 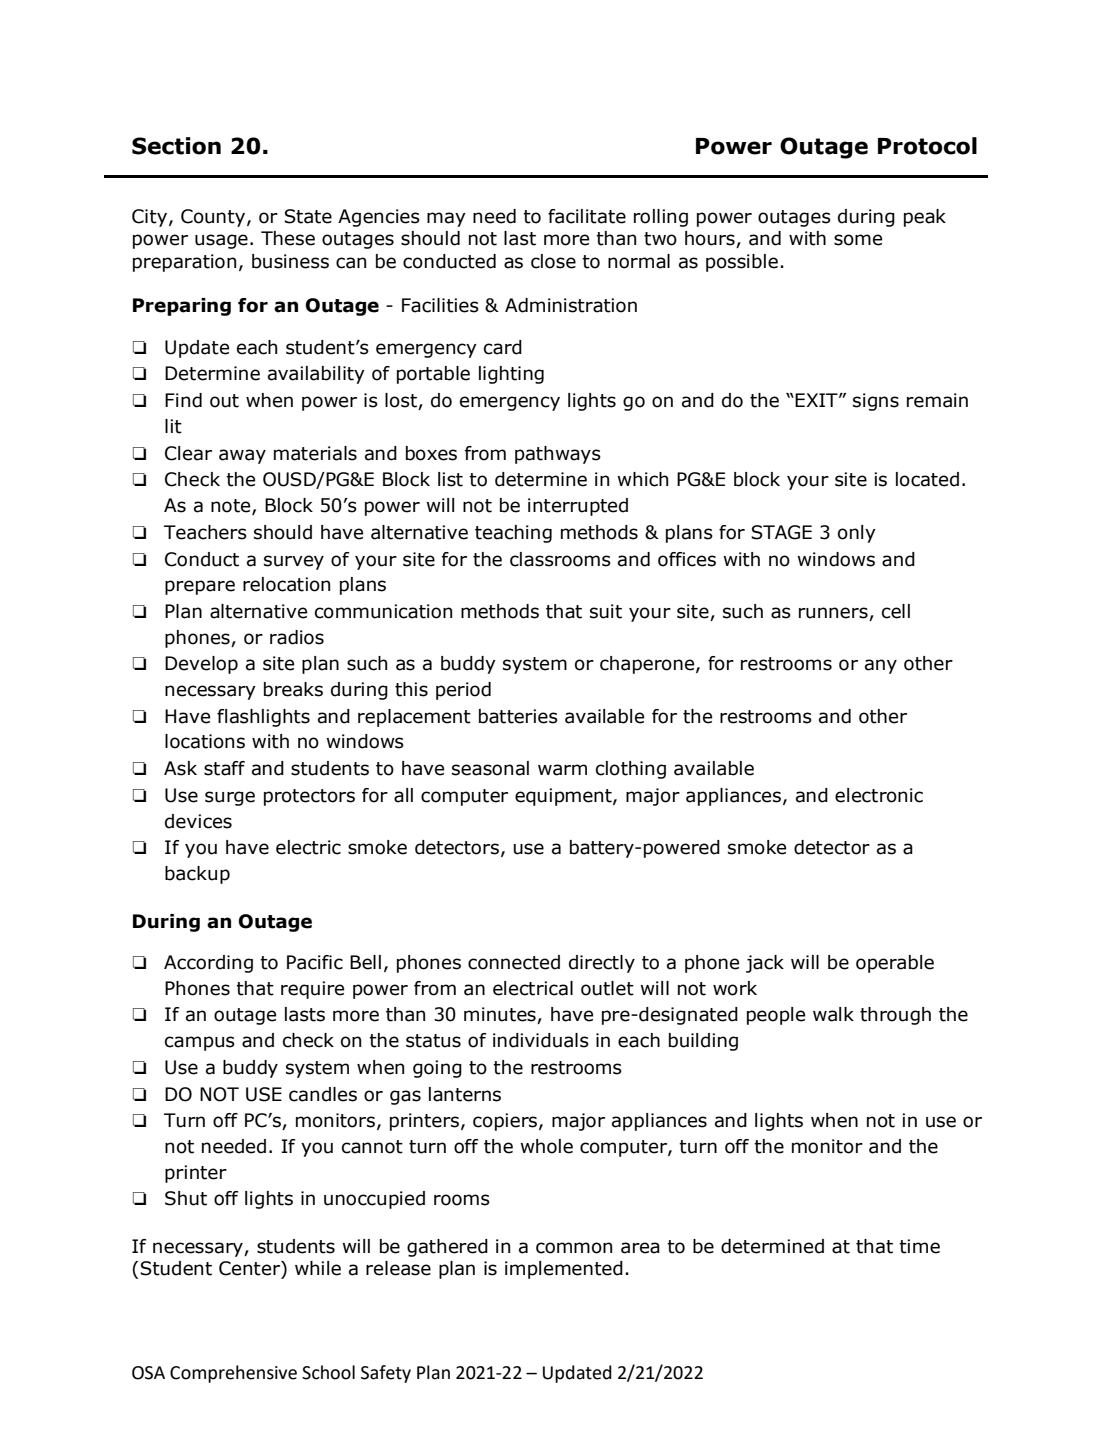 What do you see at coordinates (562, 770) in the screenshot?
I see `warm` at bounding box center [562, 770].
